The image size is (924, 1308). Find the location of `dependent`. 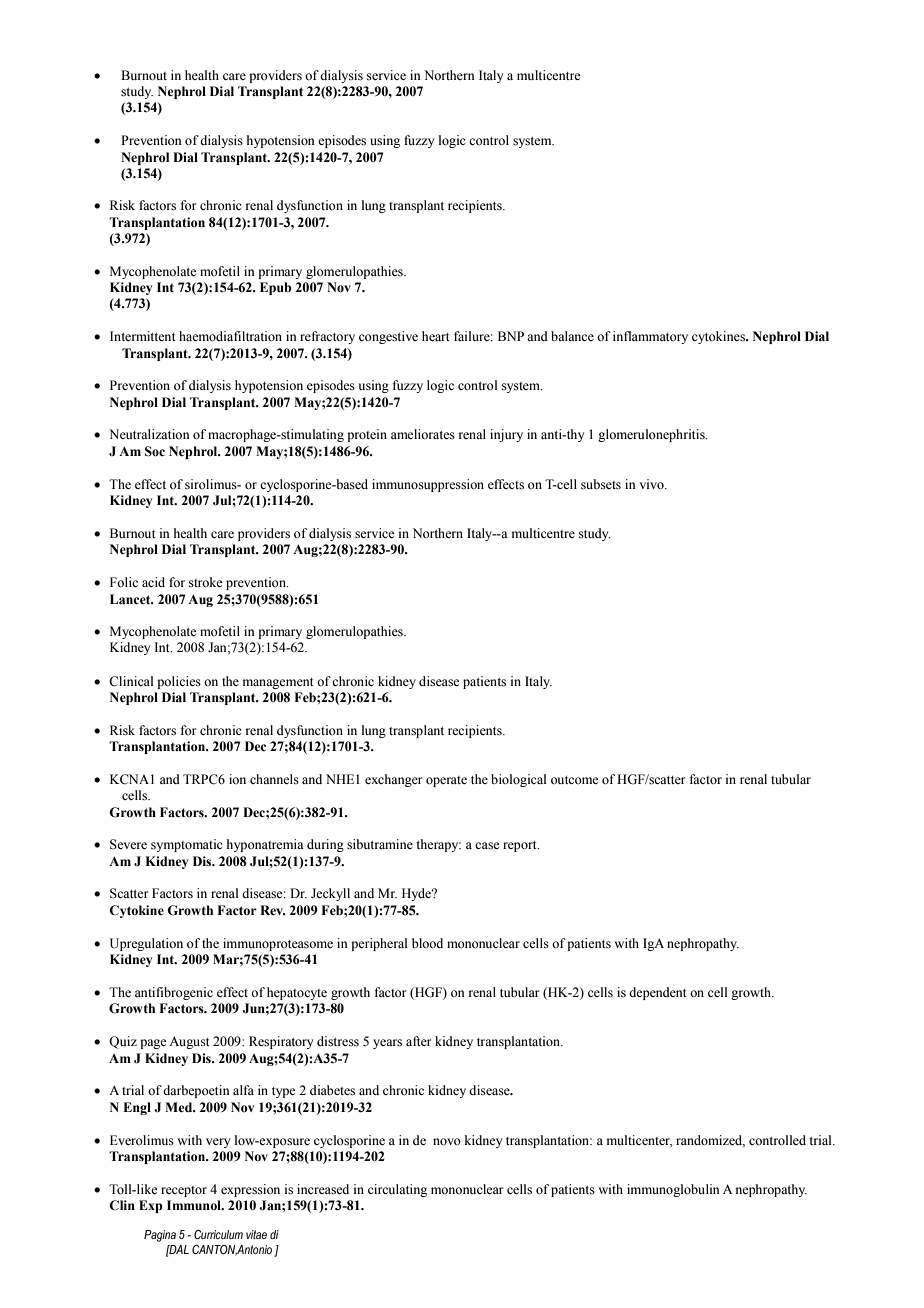

dependent is located at coordinates (658, 993).
